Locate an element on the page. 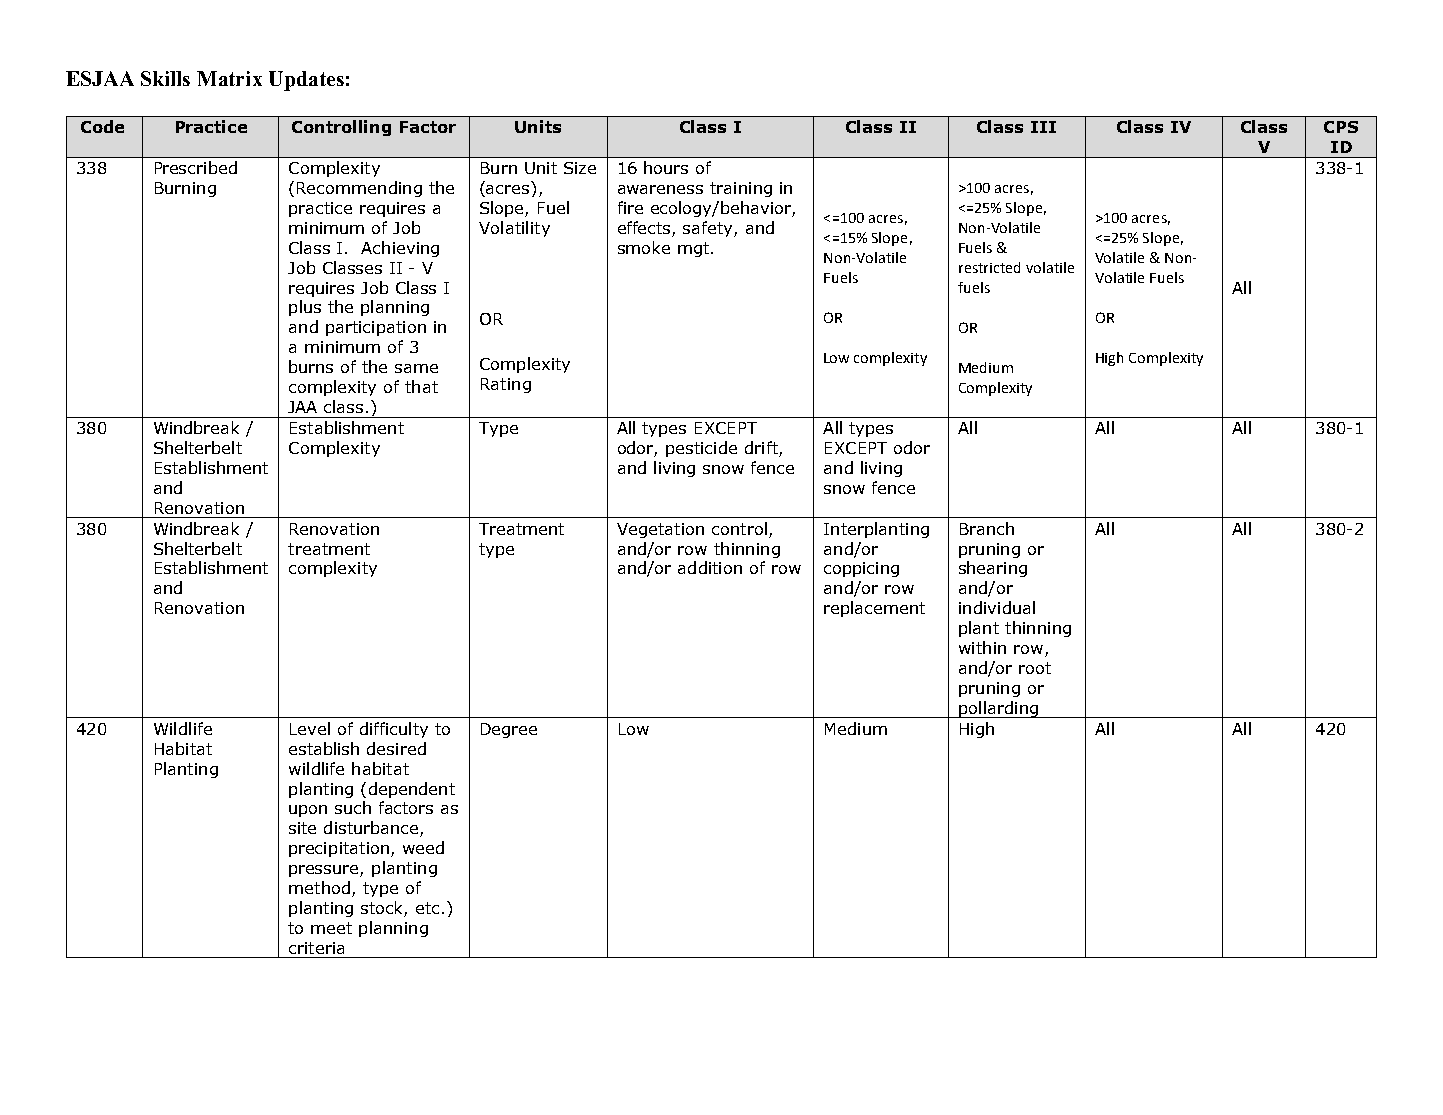 The width and height of the page is (1443, 1115). hours is located at coordinates (666, 167).
